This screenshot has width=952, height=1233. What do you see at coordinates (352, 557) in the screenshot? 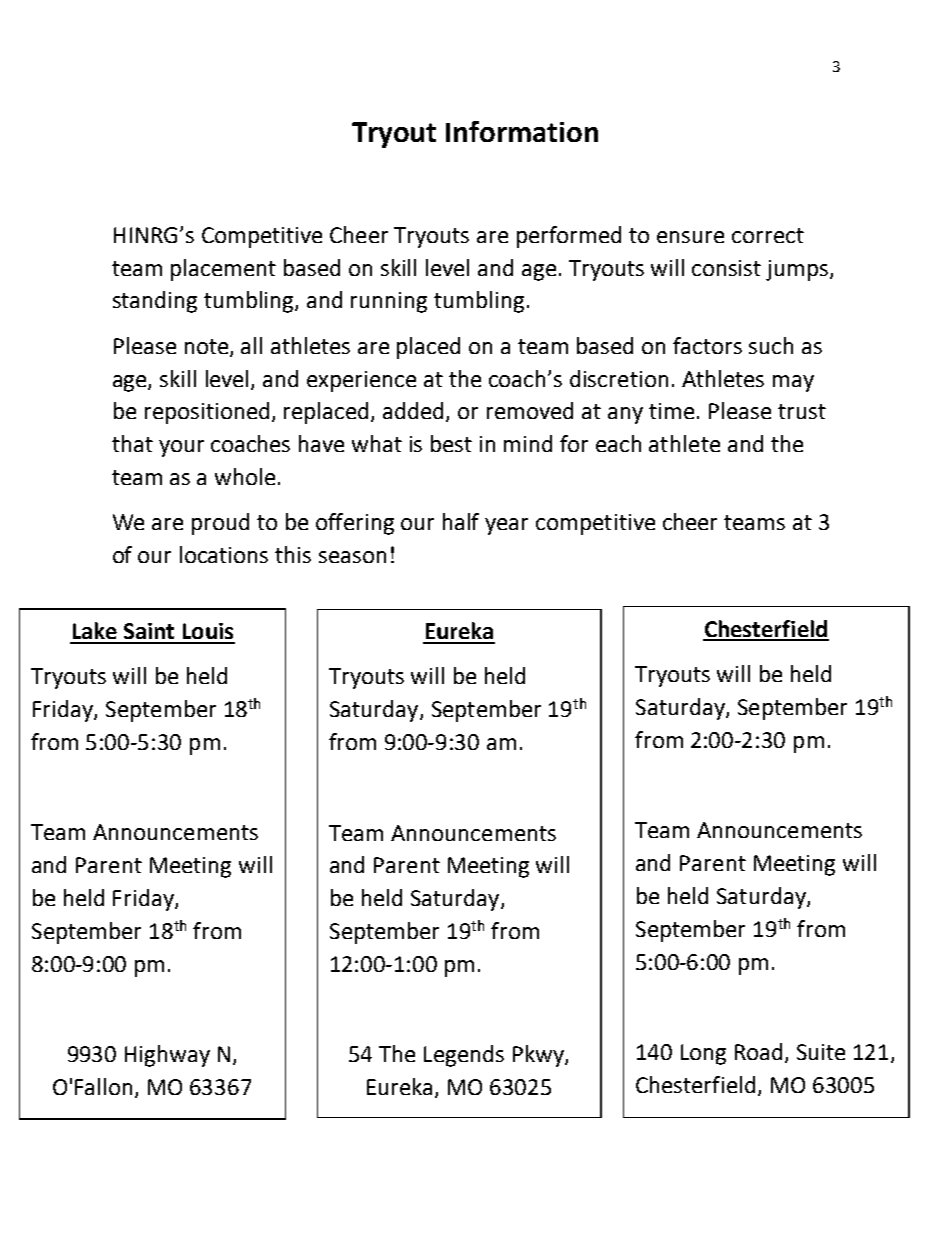
I see `season` at bounding box center [352, 557].
